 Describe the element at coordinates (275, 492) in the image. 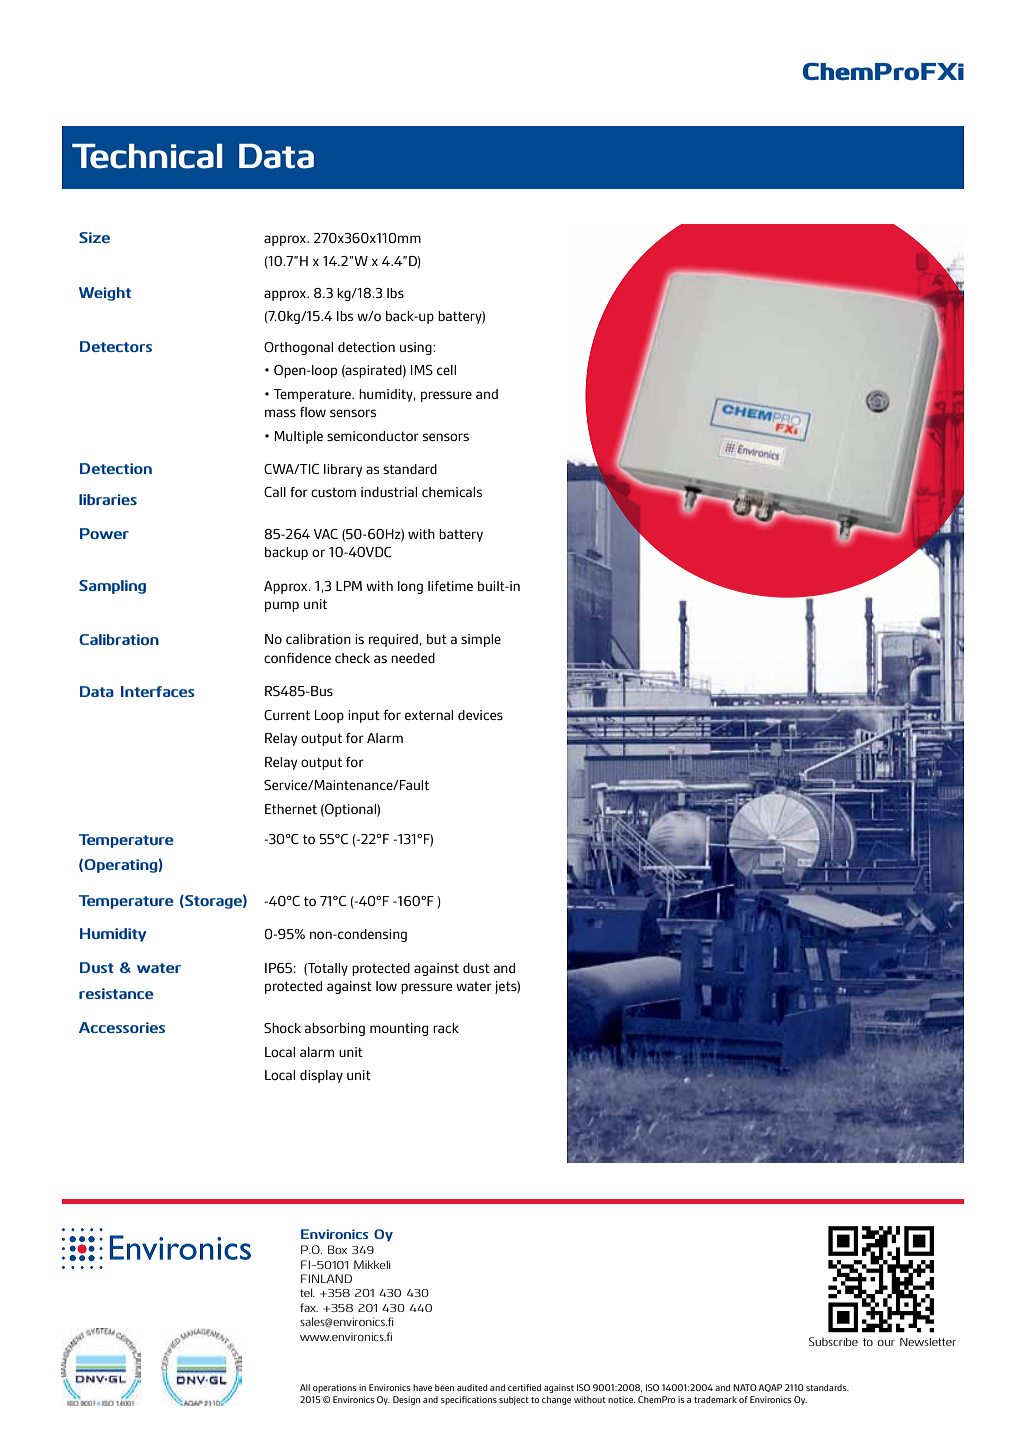

I see `Call` at that location.
